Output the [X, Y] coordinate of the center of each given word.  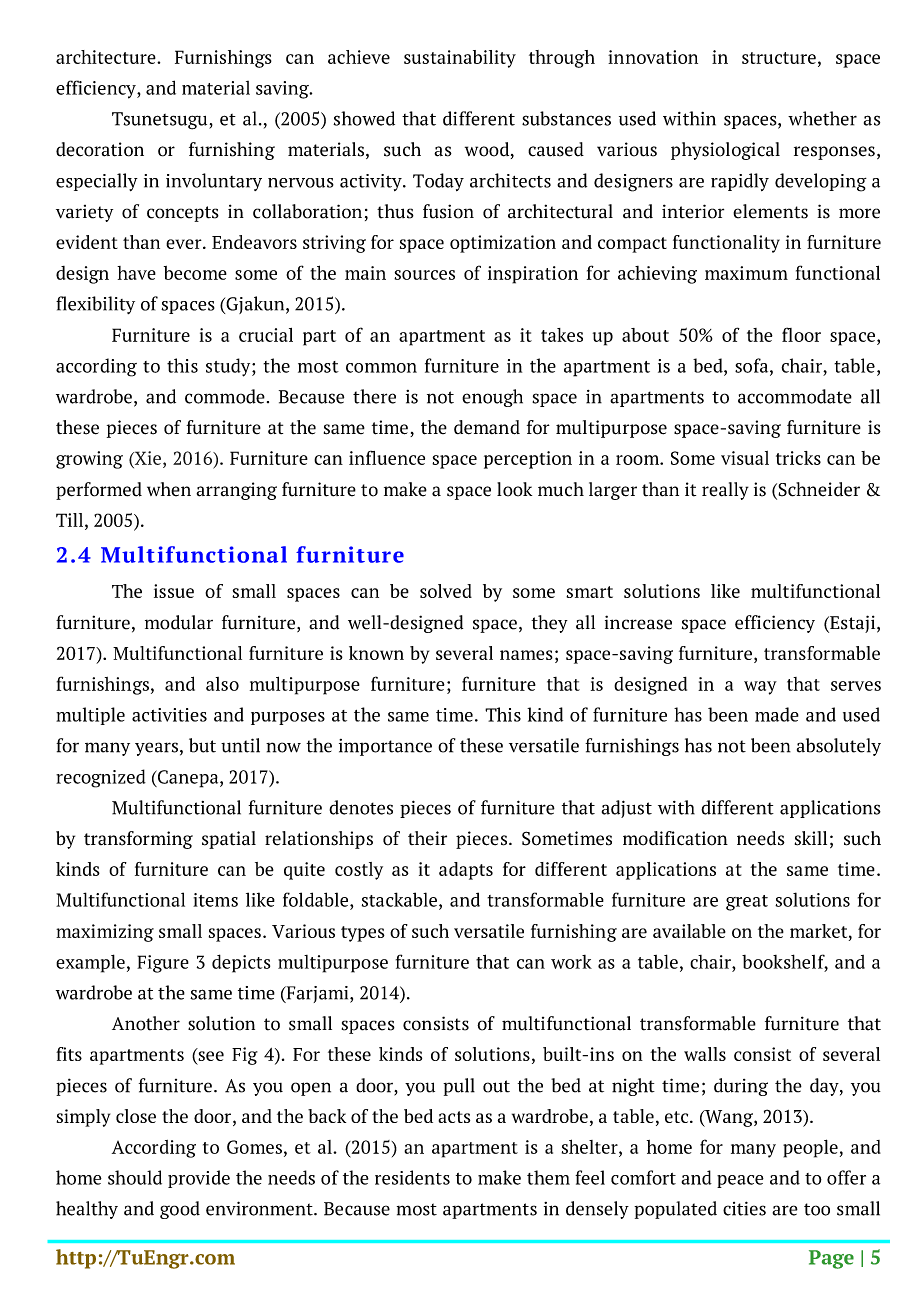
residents [412, 1177]
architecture [107, 57]
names [526, 655]
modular [179, 622]
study [229, 367]
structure [779, 58]
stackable [399, 899]
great [747, 903]
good [180, 1210]
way [760, 688]
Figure [163, 964]
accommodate [795, 396]
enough [492, 398]
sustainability [460, 59]
